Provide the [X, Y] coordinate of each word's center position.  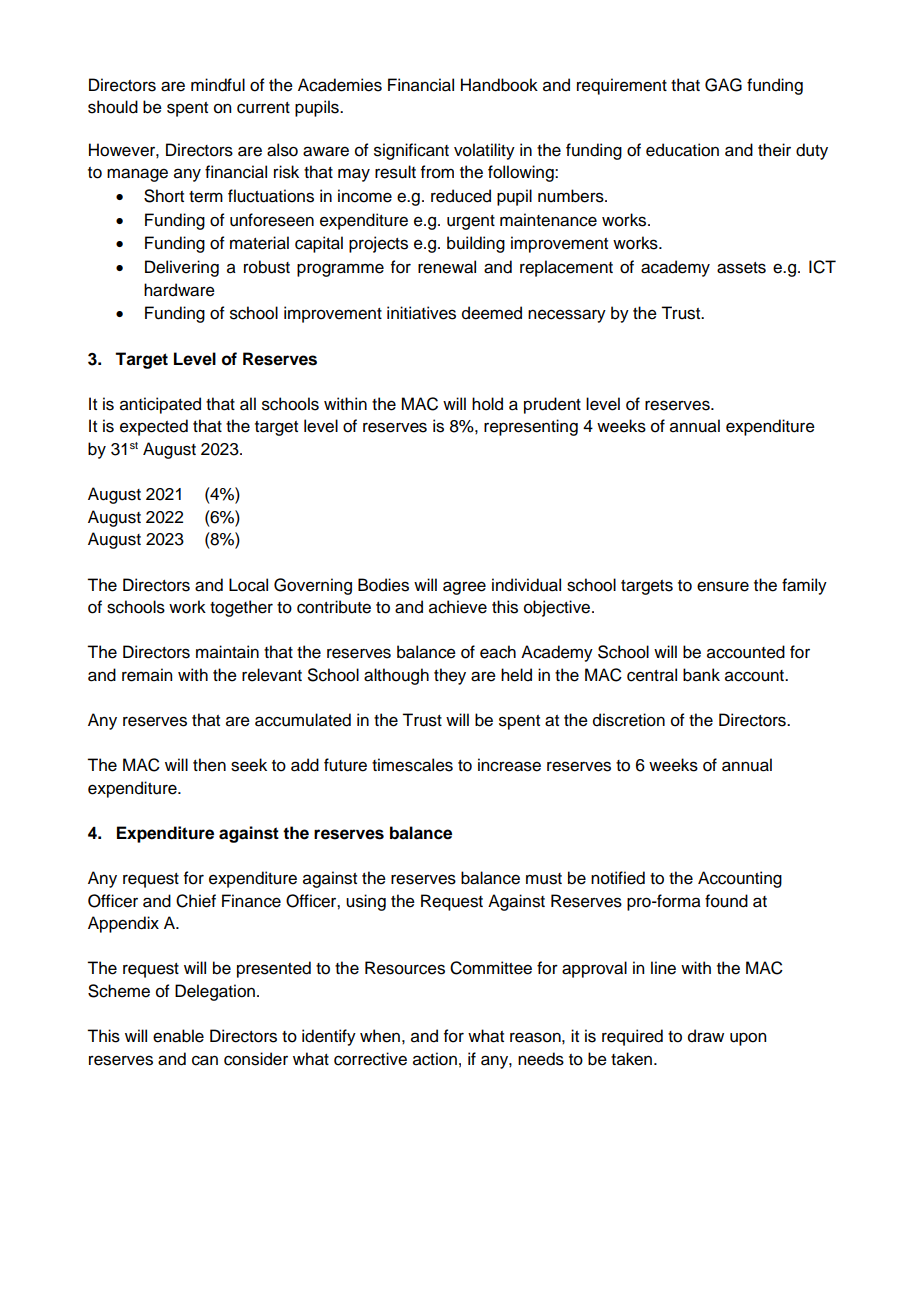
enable [178, 1036]
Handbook [499, 85]
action [435, 1059]
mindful [218, 85]
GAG [723, 85]
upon [748, 1039]
